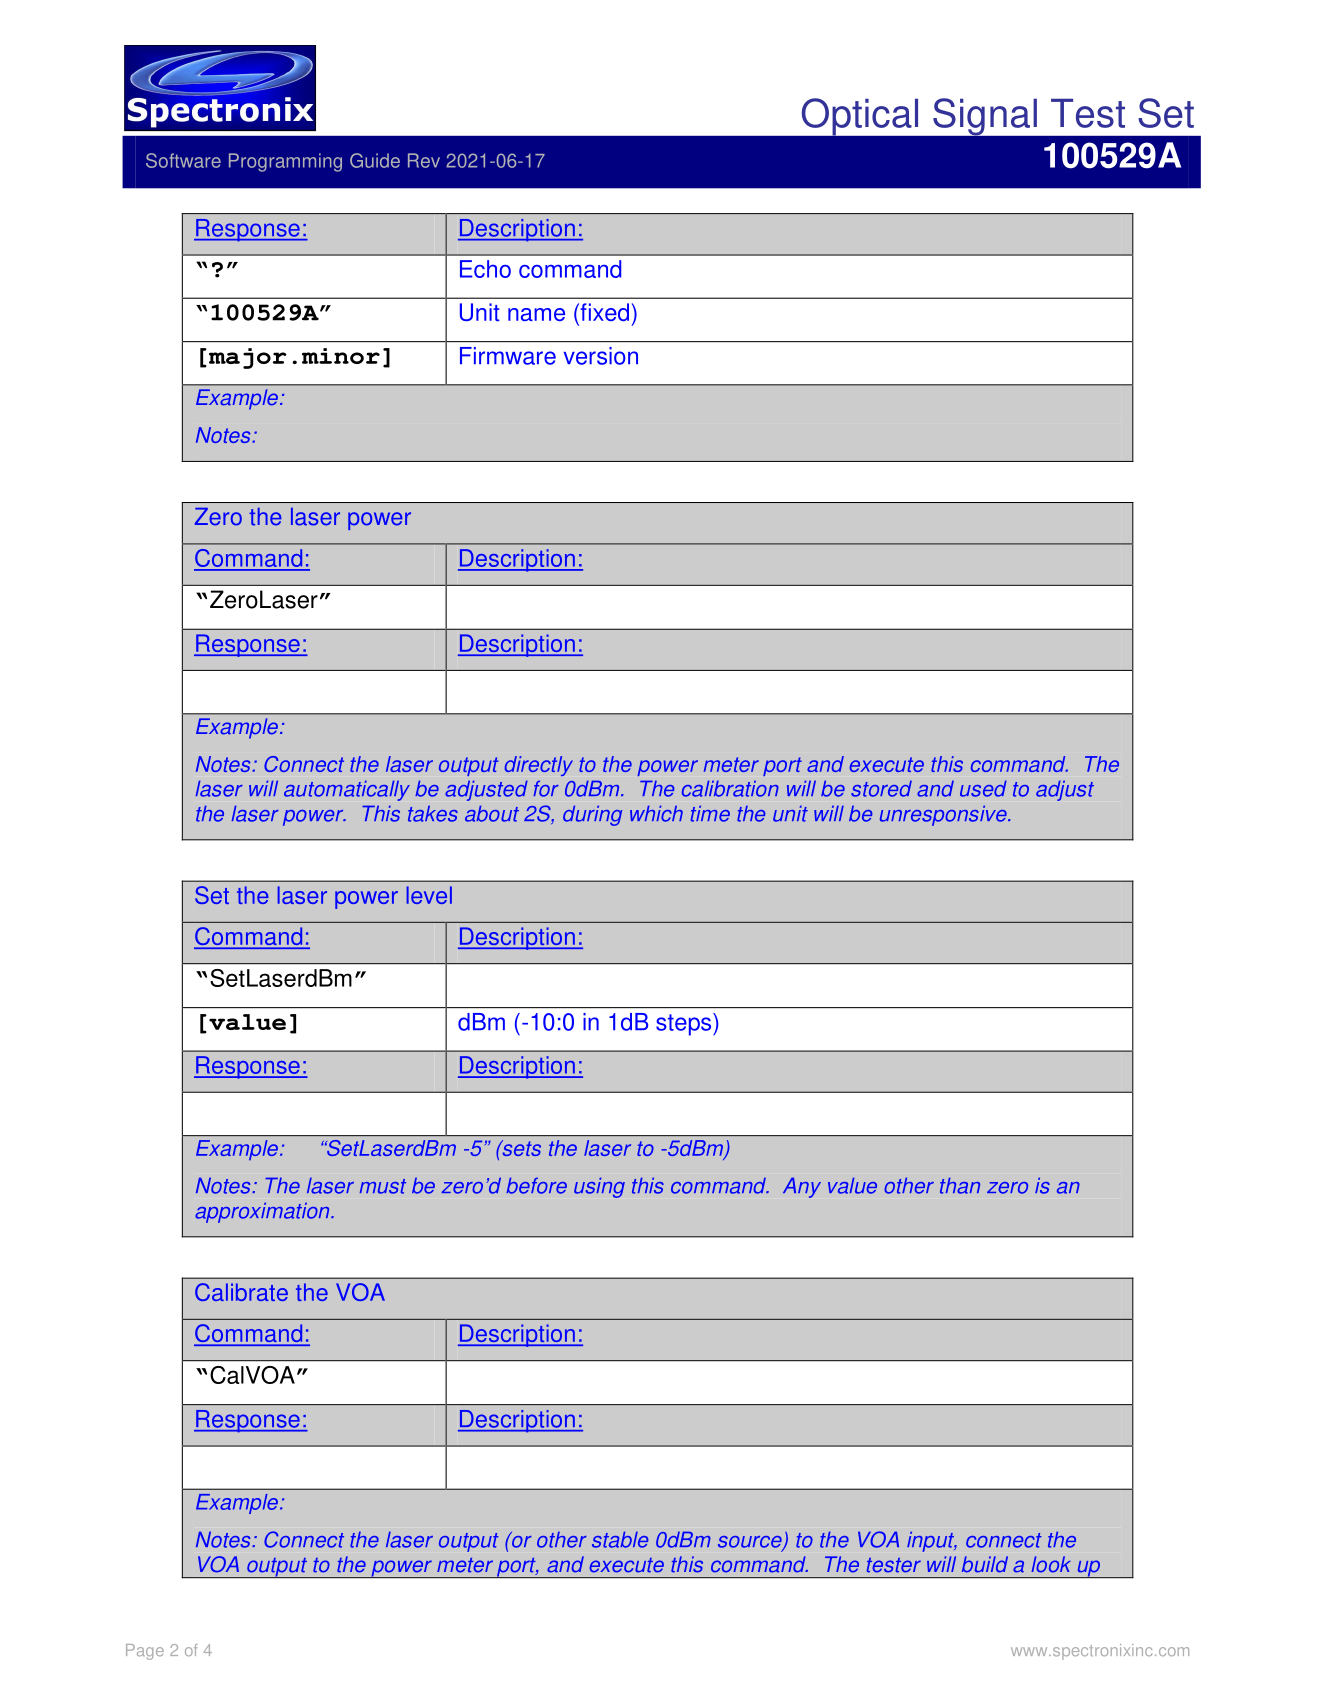 The image size is (1319, 1707). I want to click on unresponsive, so click(944, 816).
